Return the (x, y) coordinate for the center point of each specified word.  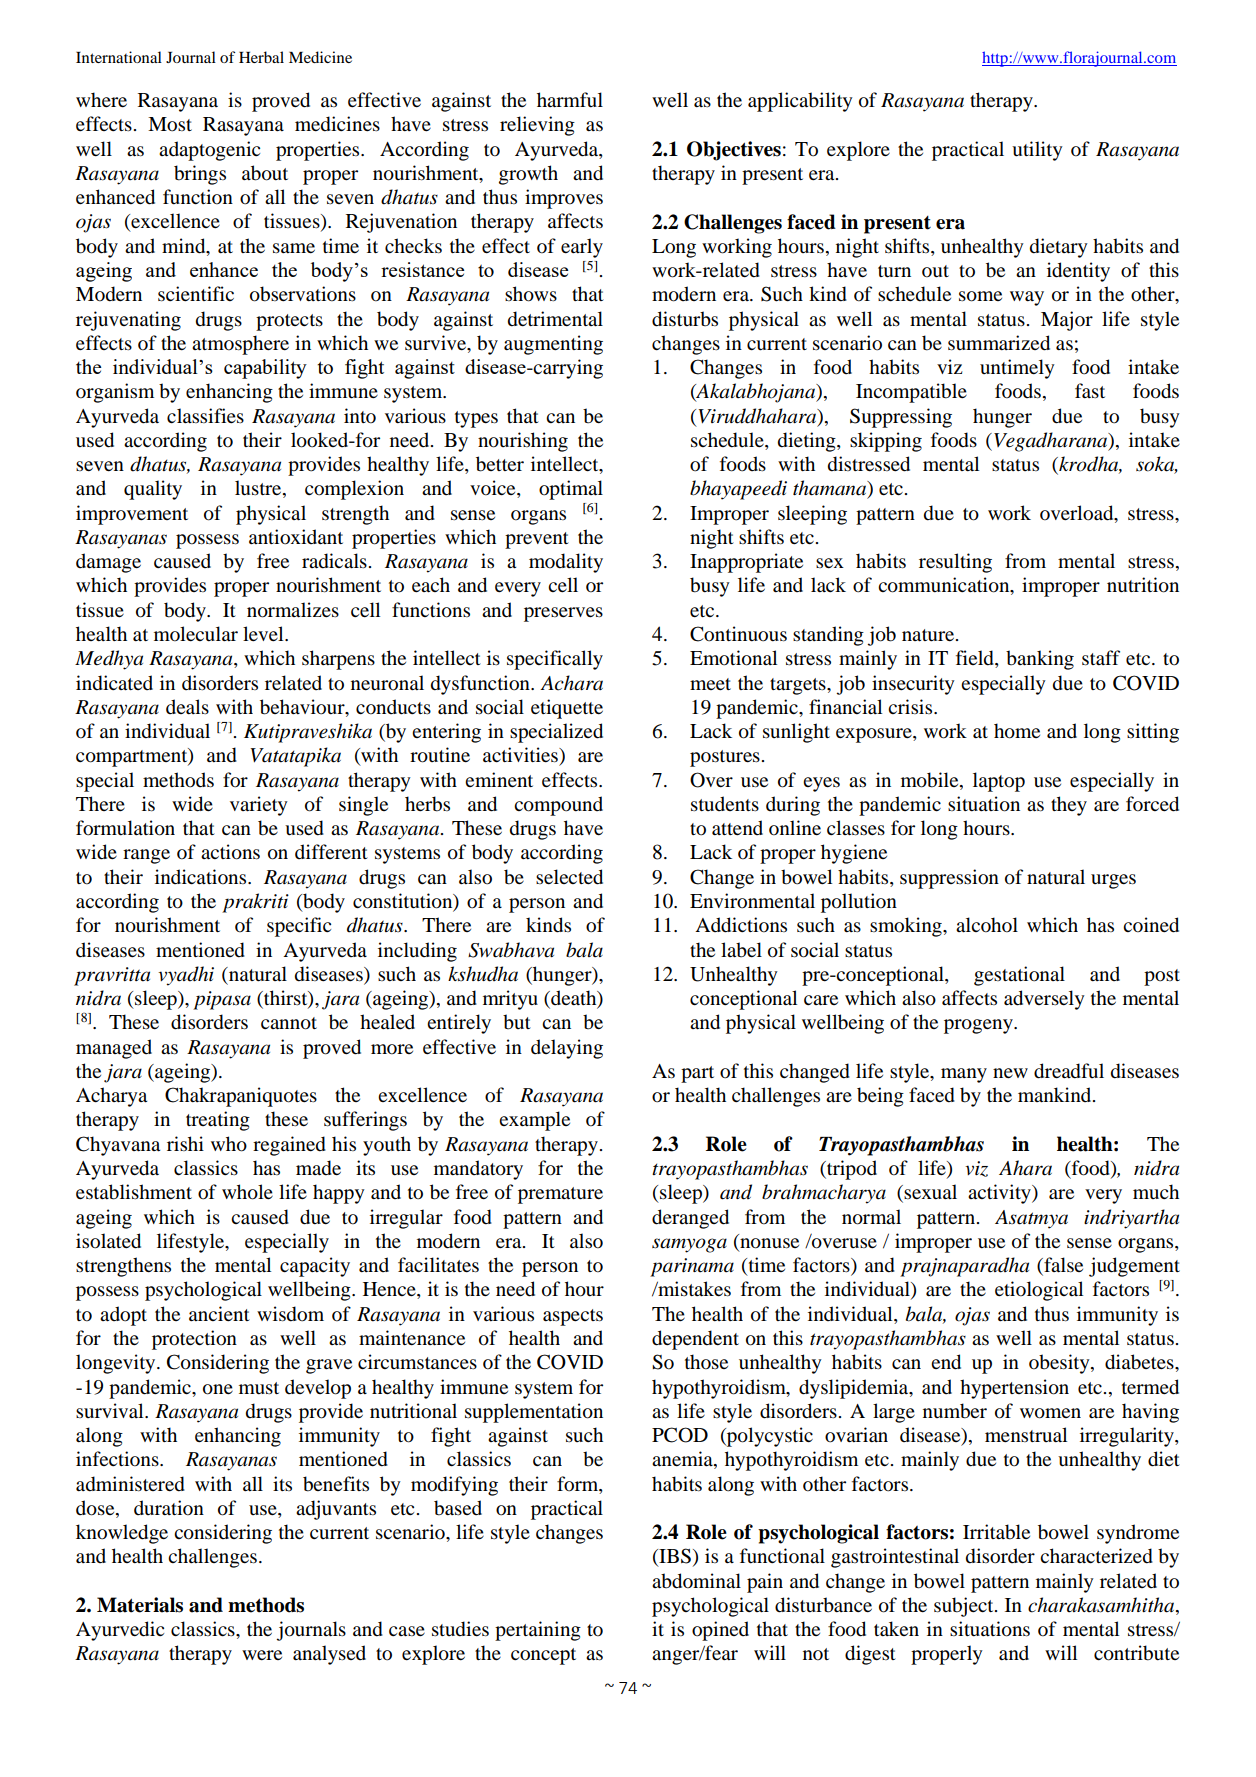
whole (247, 1192)
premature (560, 1195)
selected (569, 877)
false (1062, 1266)
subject (965, 1607)
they (1069, 806)
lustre (259, 489)
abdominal (696, 1581)
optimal (571, 490)
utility (1037, 151)
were (262, 1655)
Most (170, 124)
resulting (955, 563)
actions (230, 852)
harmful (570, 100)
